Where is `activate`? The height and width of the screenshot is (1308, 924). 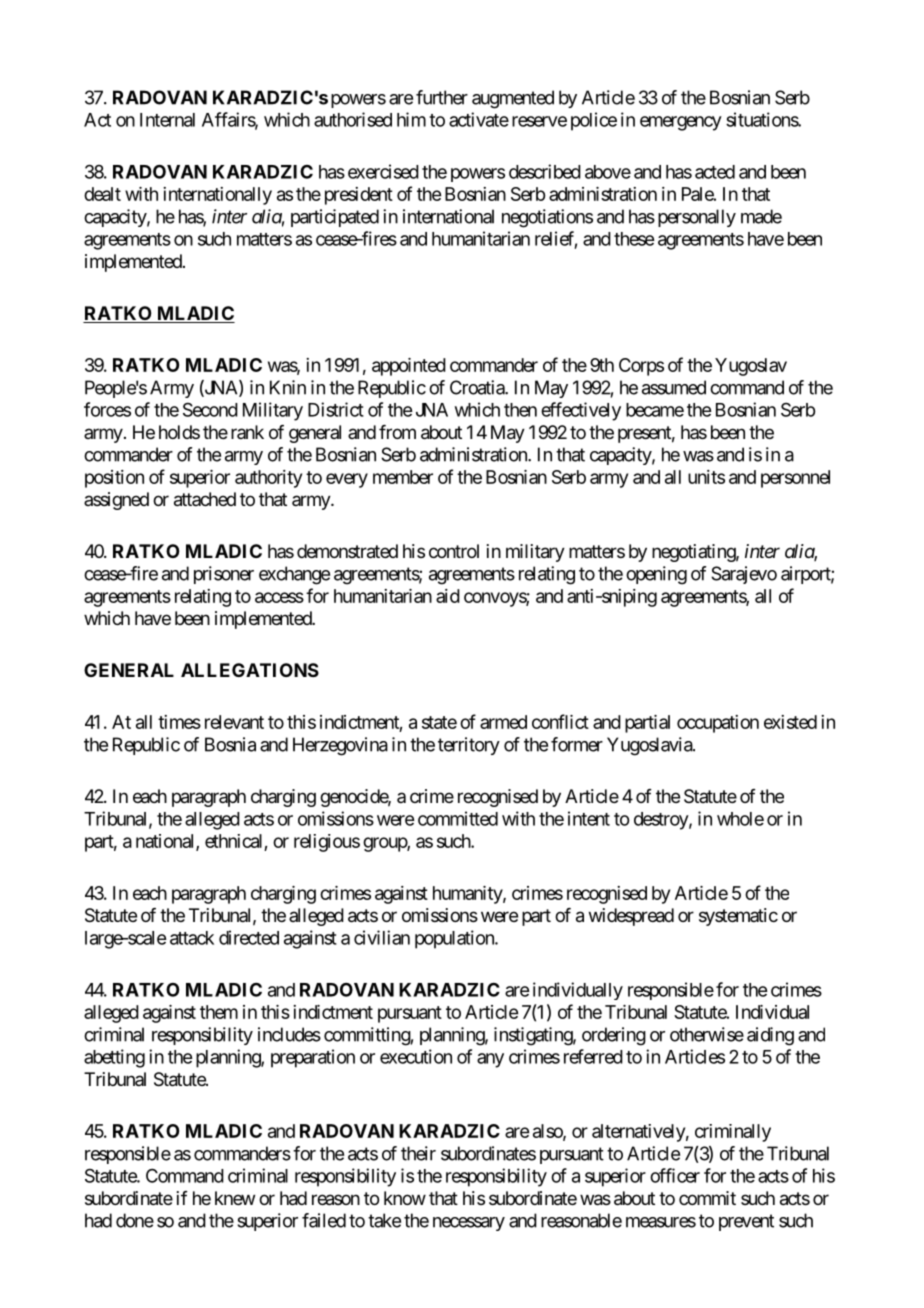
activate is located at coordinates (479, 119).
